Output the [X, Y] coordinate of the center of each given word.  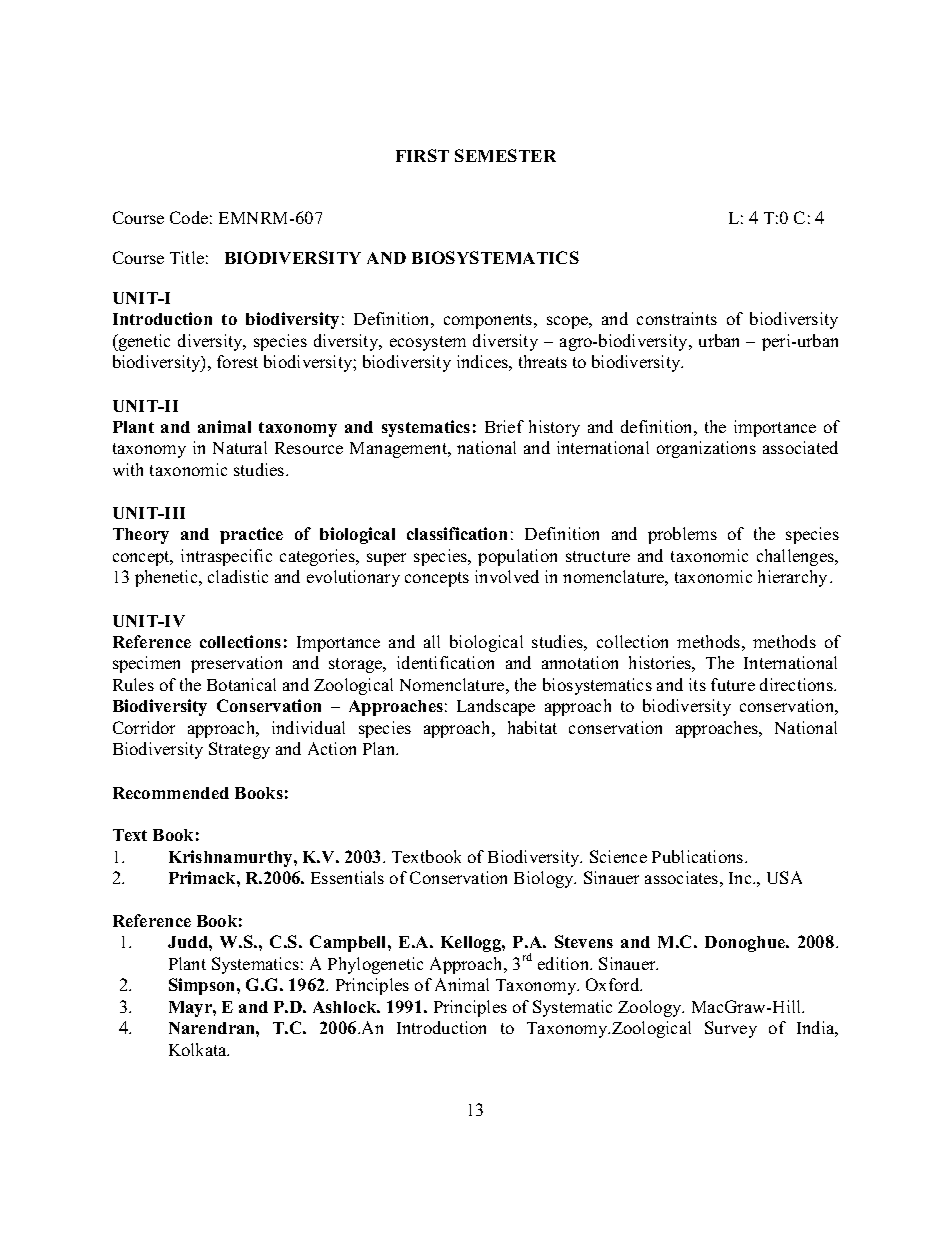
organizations [706, 449]
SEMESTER [505, 155]
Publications [699, 856]
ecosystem [428, 343]
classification [457, 533]
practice [251, 535]
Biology [545, 879]
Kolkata [199, 1049]
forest [237, 361]
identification [445, 662]
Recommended [171, 793]
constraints [677, 318]
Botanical [241, 684]
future [733, 684]
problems [682, 535]
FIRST [422, 155]
